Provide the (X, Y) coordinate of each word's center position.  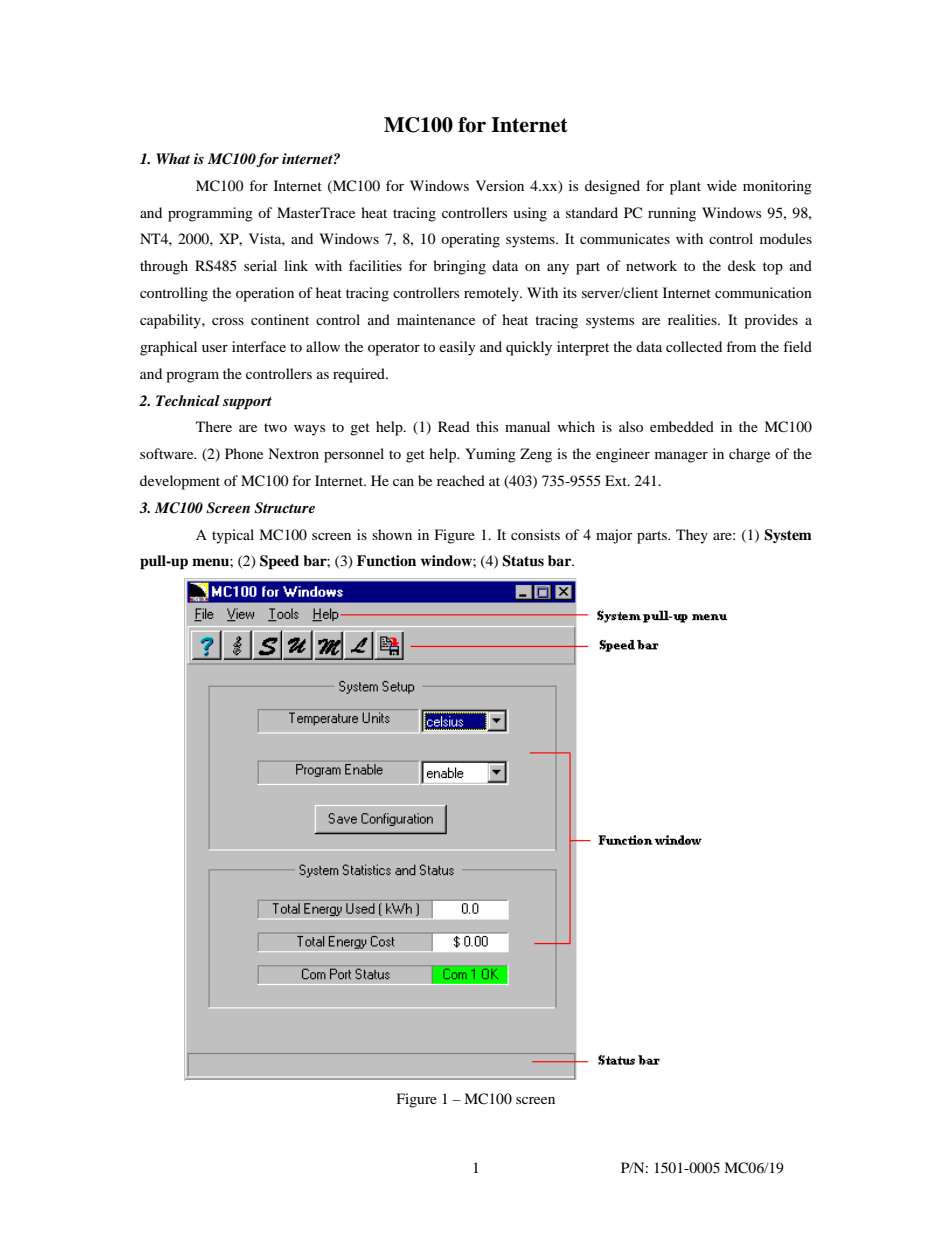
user (215, 348)
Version (500, 185)
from (741, 346)
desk (742, 265)
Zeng (536, 455)
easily (457, 348)
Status (523, 561)
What (173, 158)
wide (722, 185)
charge (749, 455)
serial (260, 265)
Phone (244, 453)
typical (233, 536)
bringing (459, 267)
